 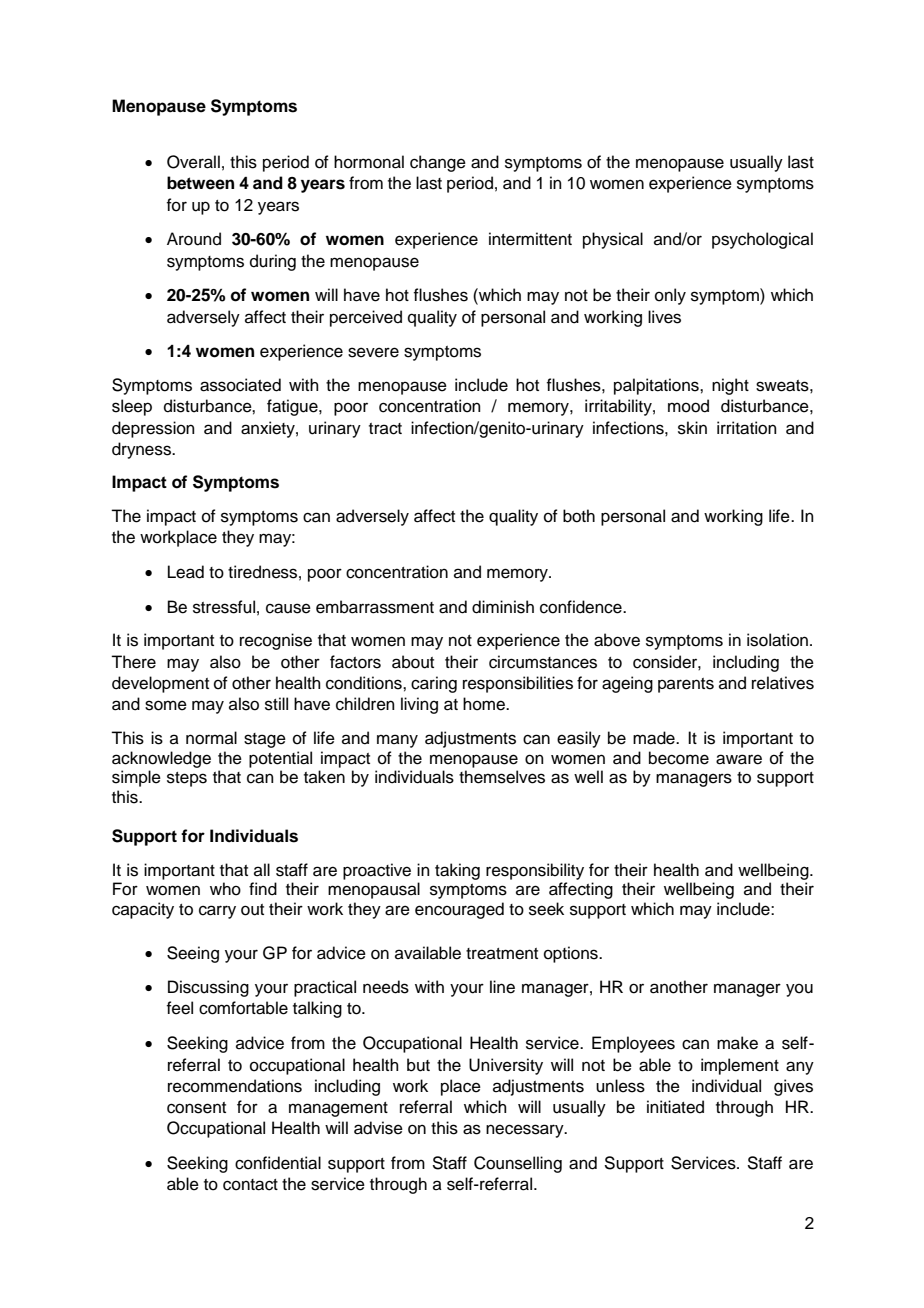 What do you see at coordinates (518, 1164) in the image?
I see `Counselling` at bounding box center [518, 1164].
